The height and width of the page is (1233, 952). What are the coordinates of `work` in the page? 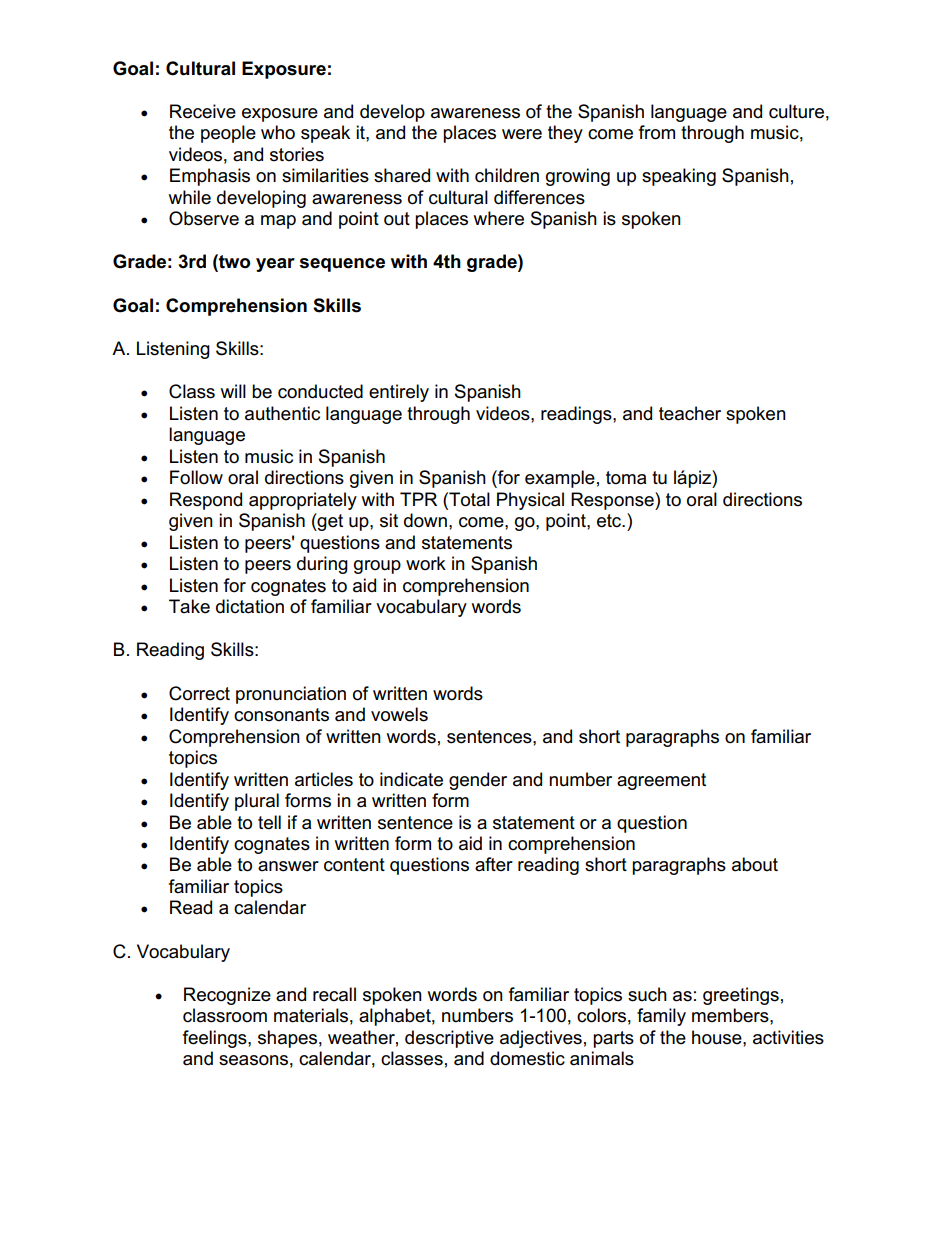 It's located at (426, 563).
